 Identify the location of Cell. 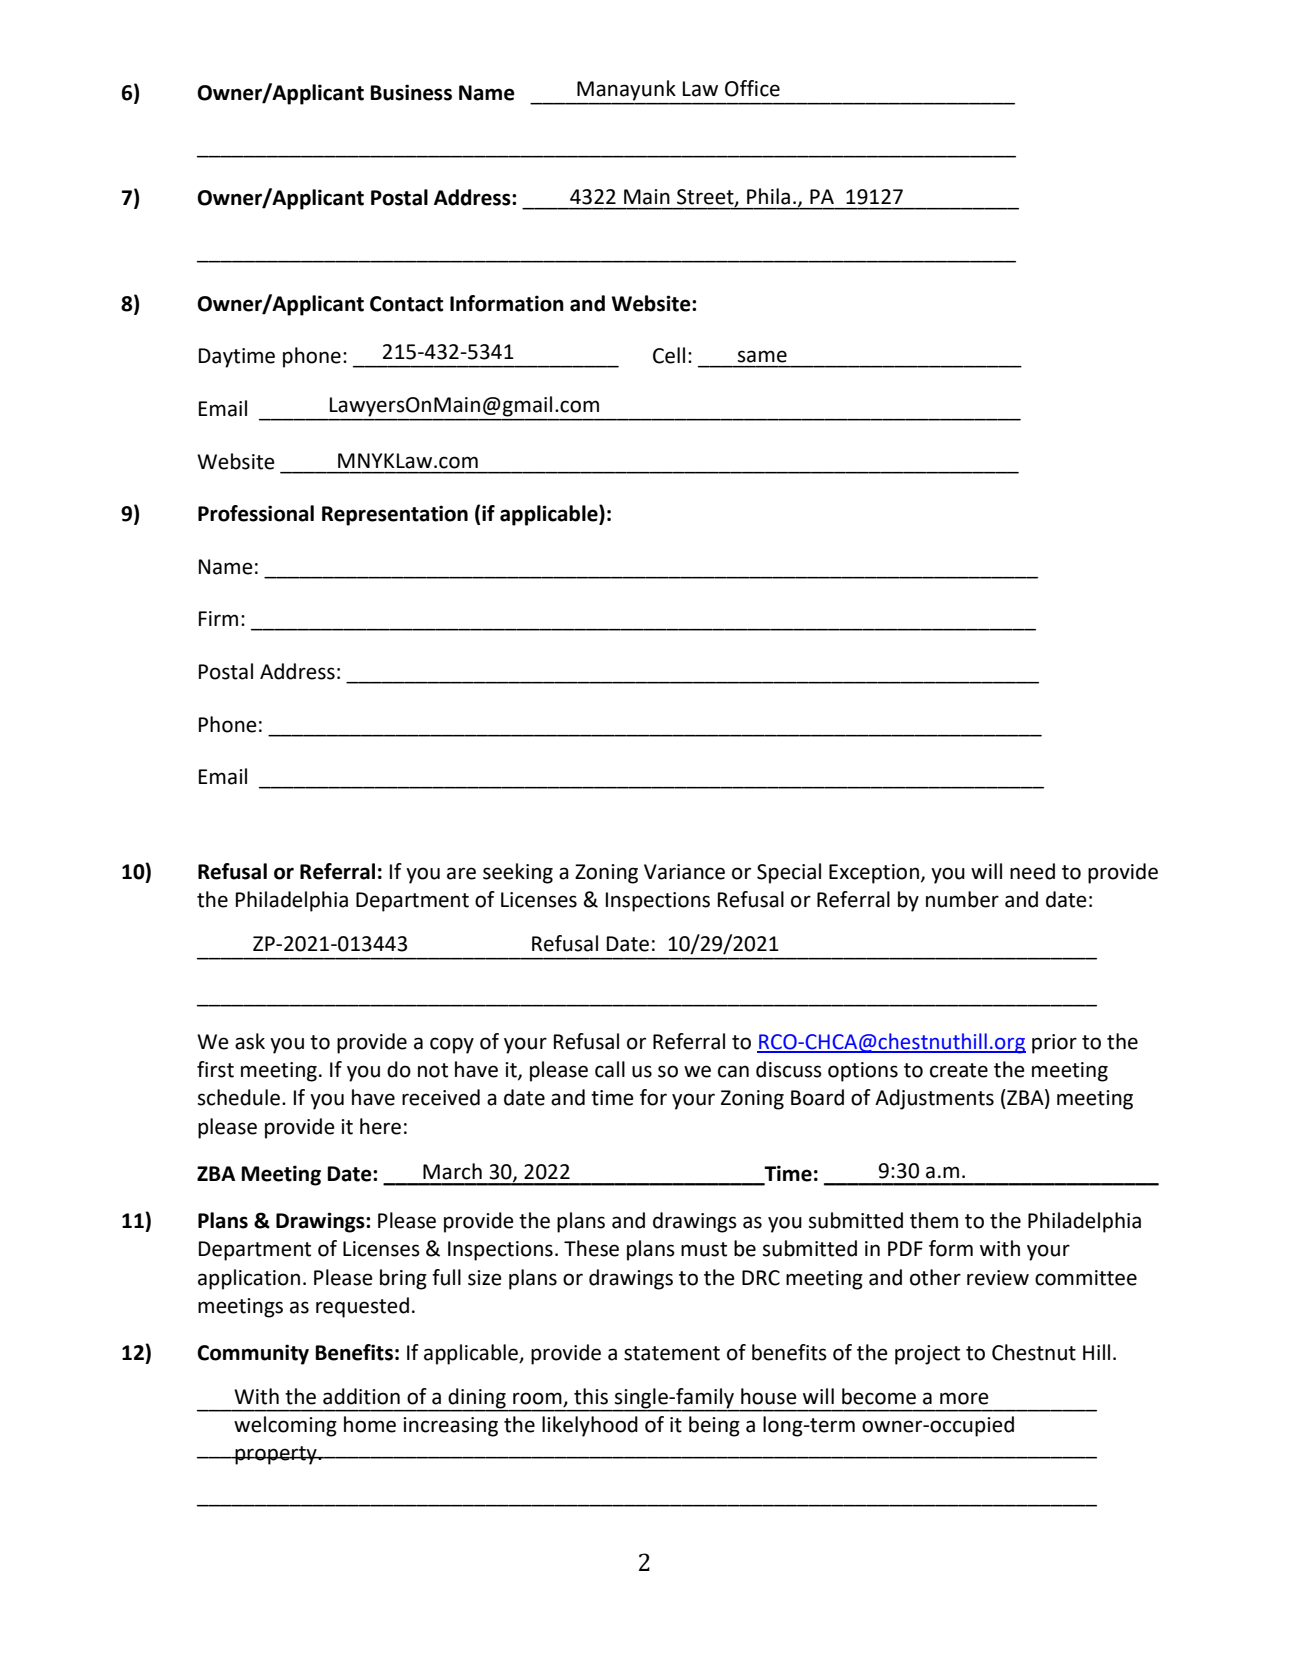
(669, 355).
